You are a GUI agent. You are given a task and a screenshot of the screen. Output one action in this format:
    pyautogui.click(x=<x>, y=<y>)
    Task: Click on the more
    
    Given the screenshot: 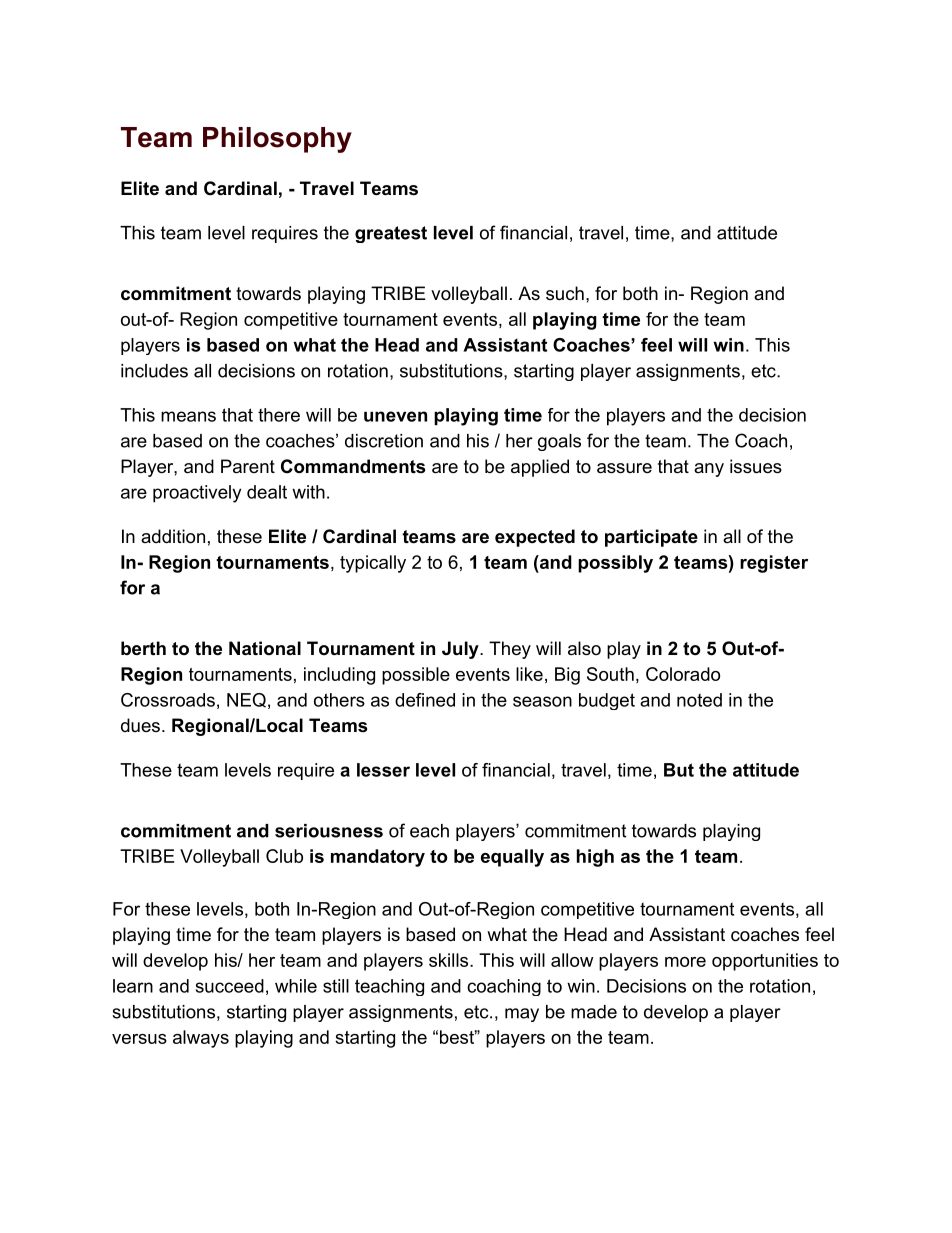 What is the action you would take?
    pyautogui.click(x=685, y=962)
